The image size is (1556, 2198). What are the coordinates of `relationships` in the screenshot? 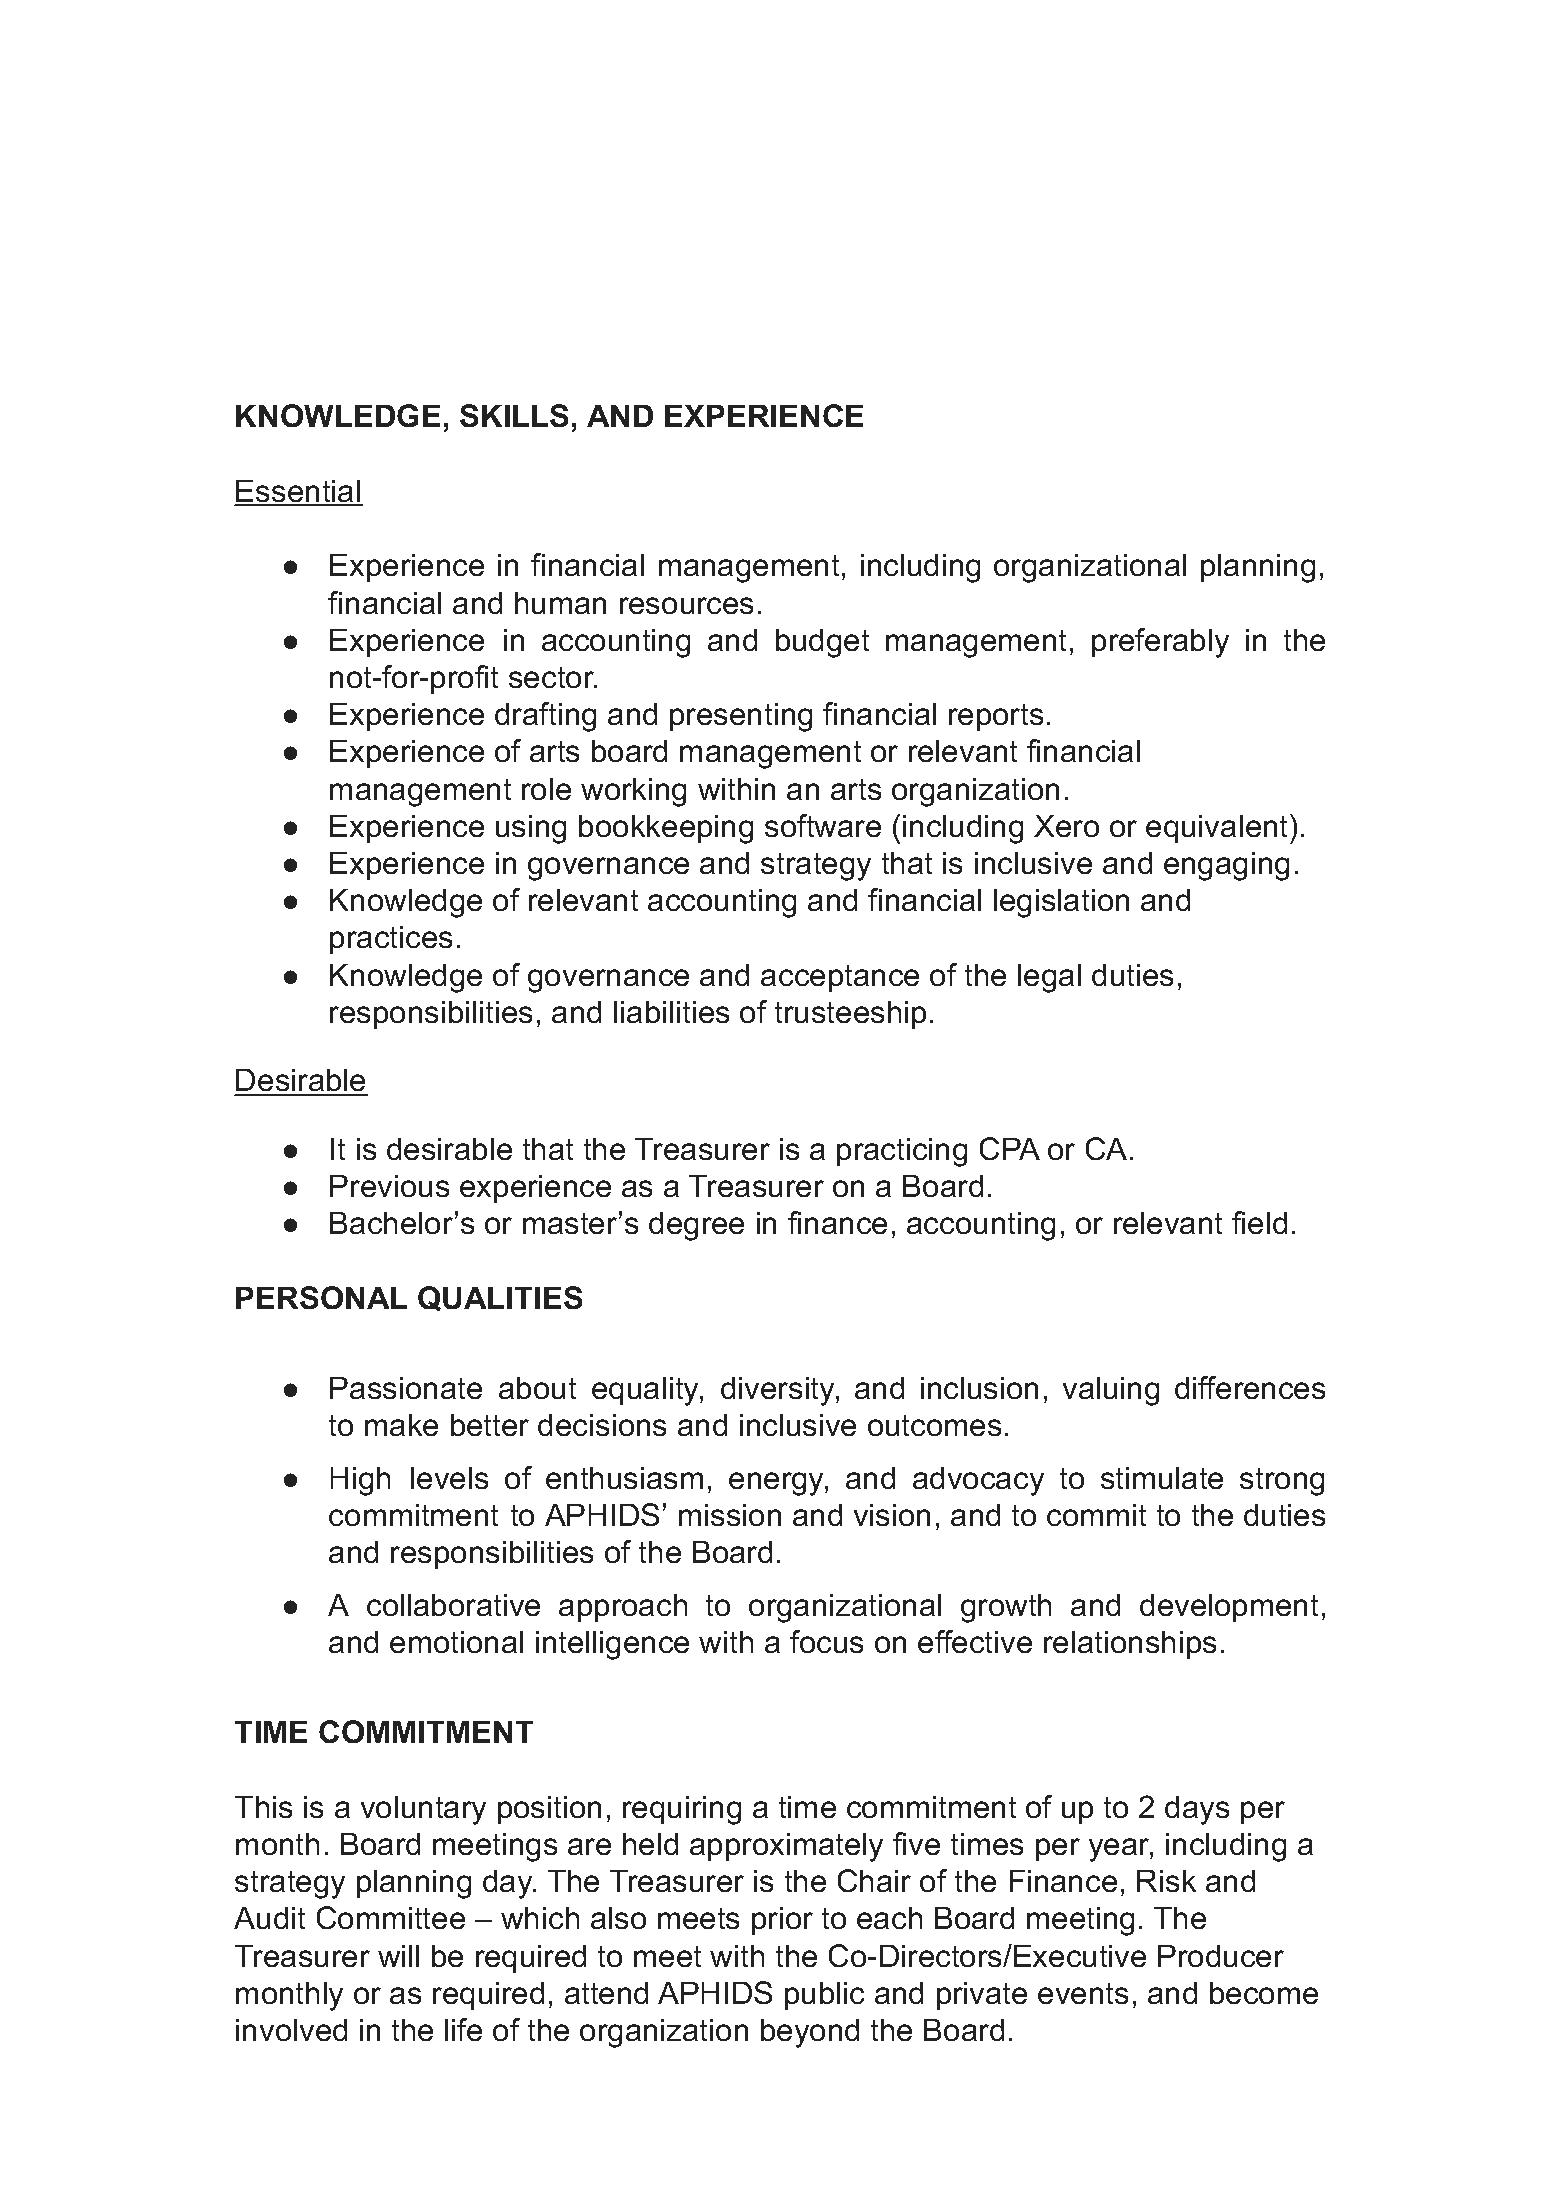 It's located at (1130, 1645).
